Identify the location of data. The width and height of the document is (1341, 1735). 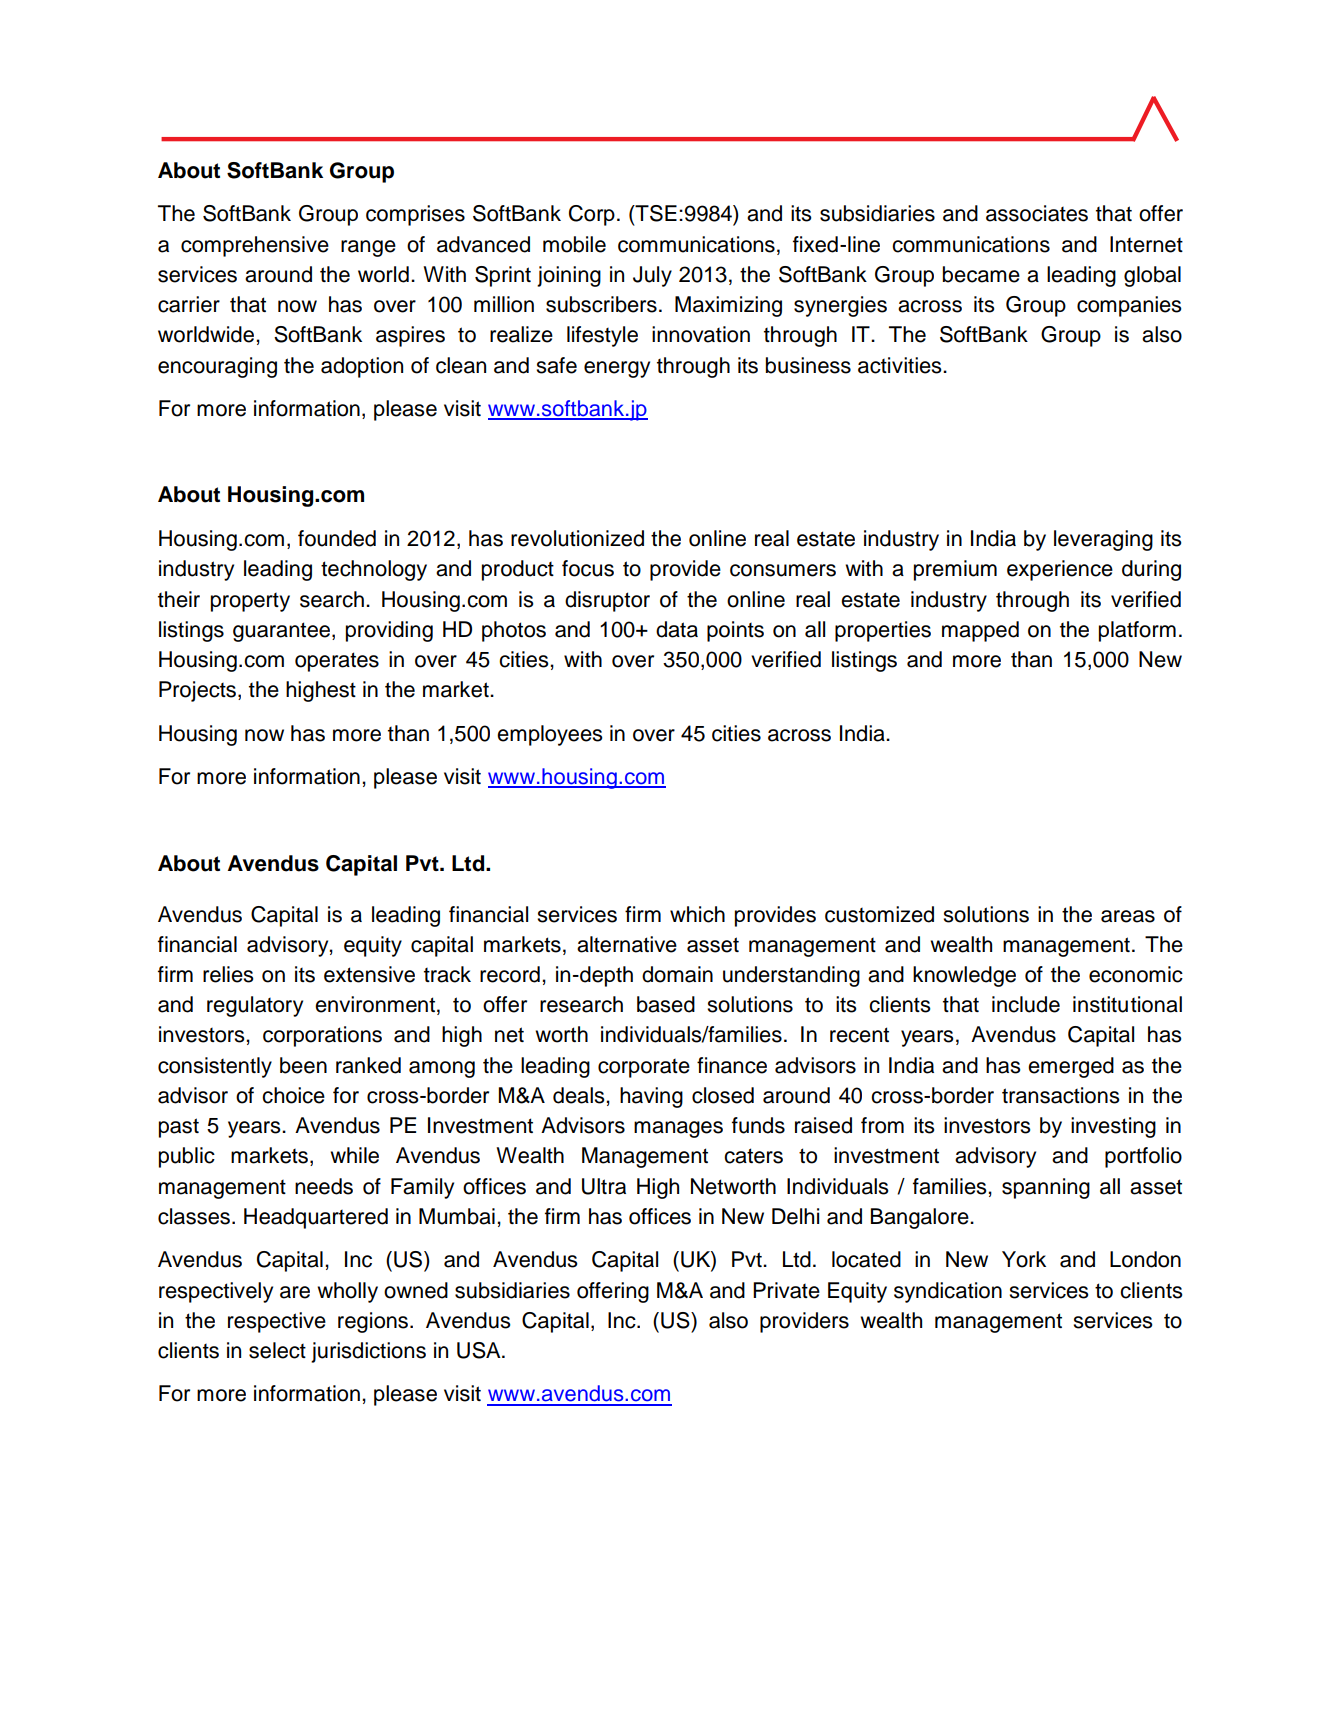
(677, 629).
